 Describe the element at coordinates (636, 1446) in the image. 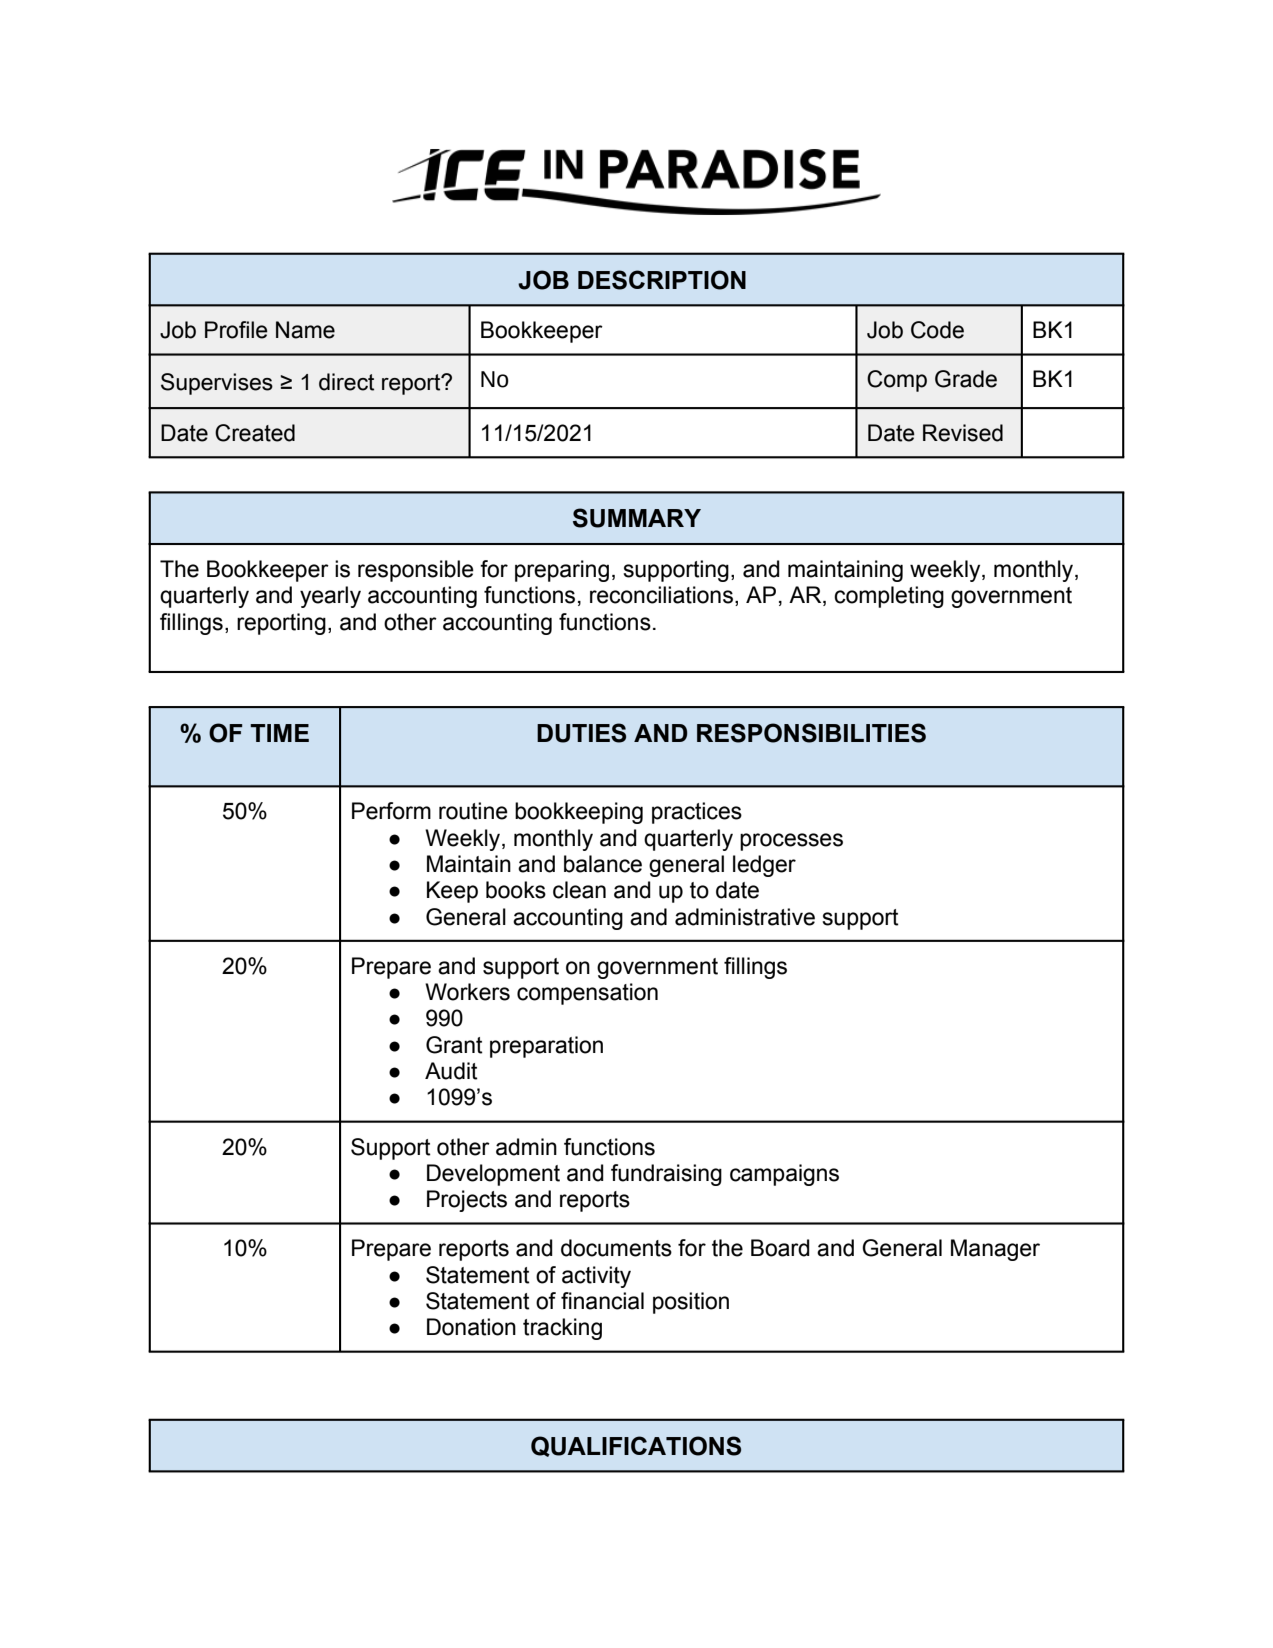

I see `QUALIFICATIONS` at that location.
